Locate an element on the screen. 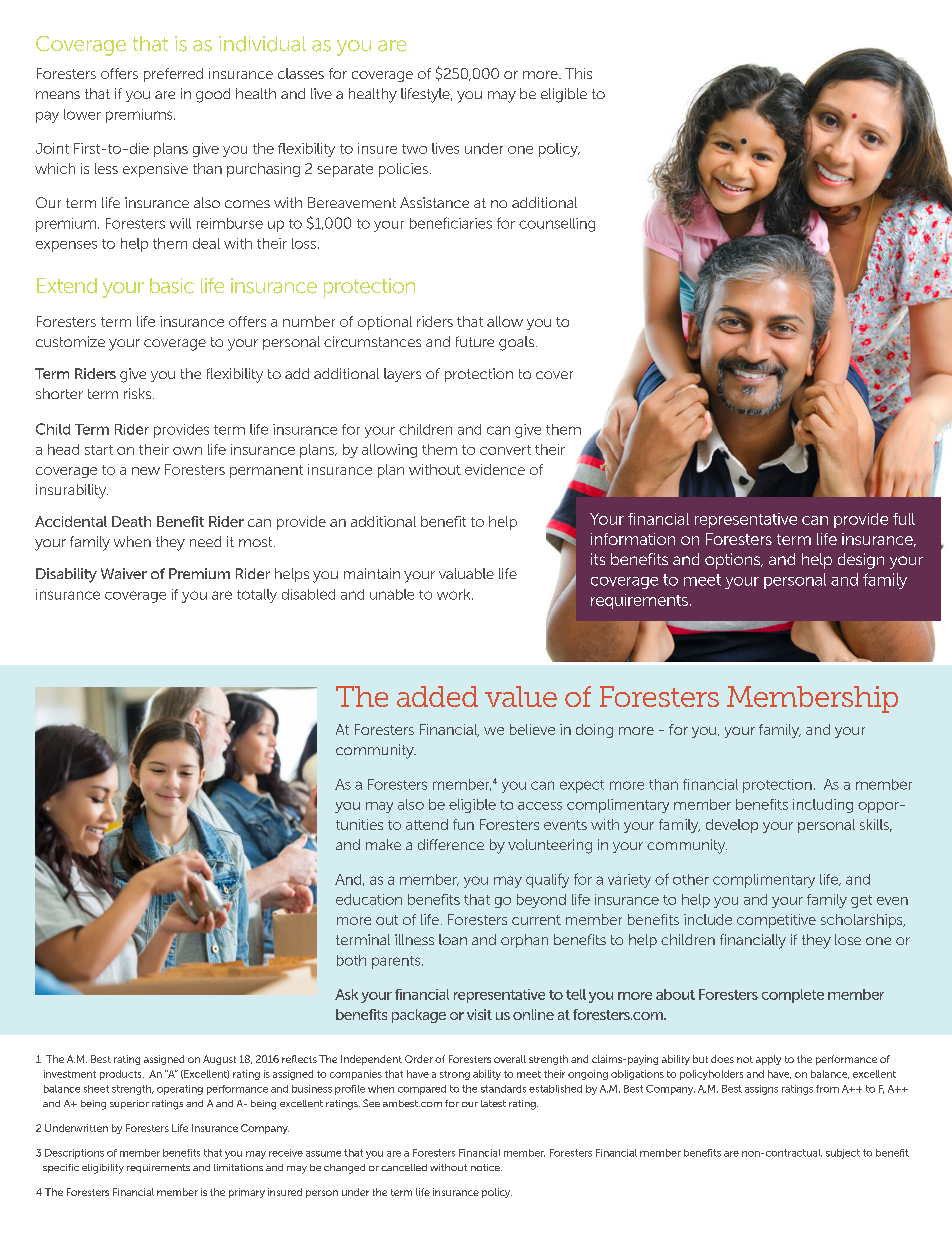  counselling is located at coordinates (557, 225).
